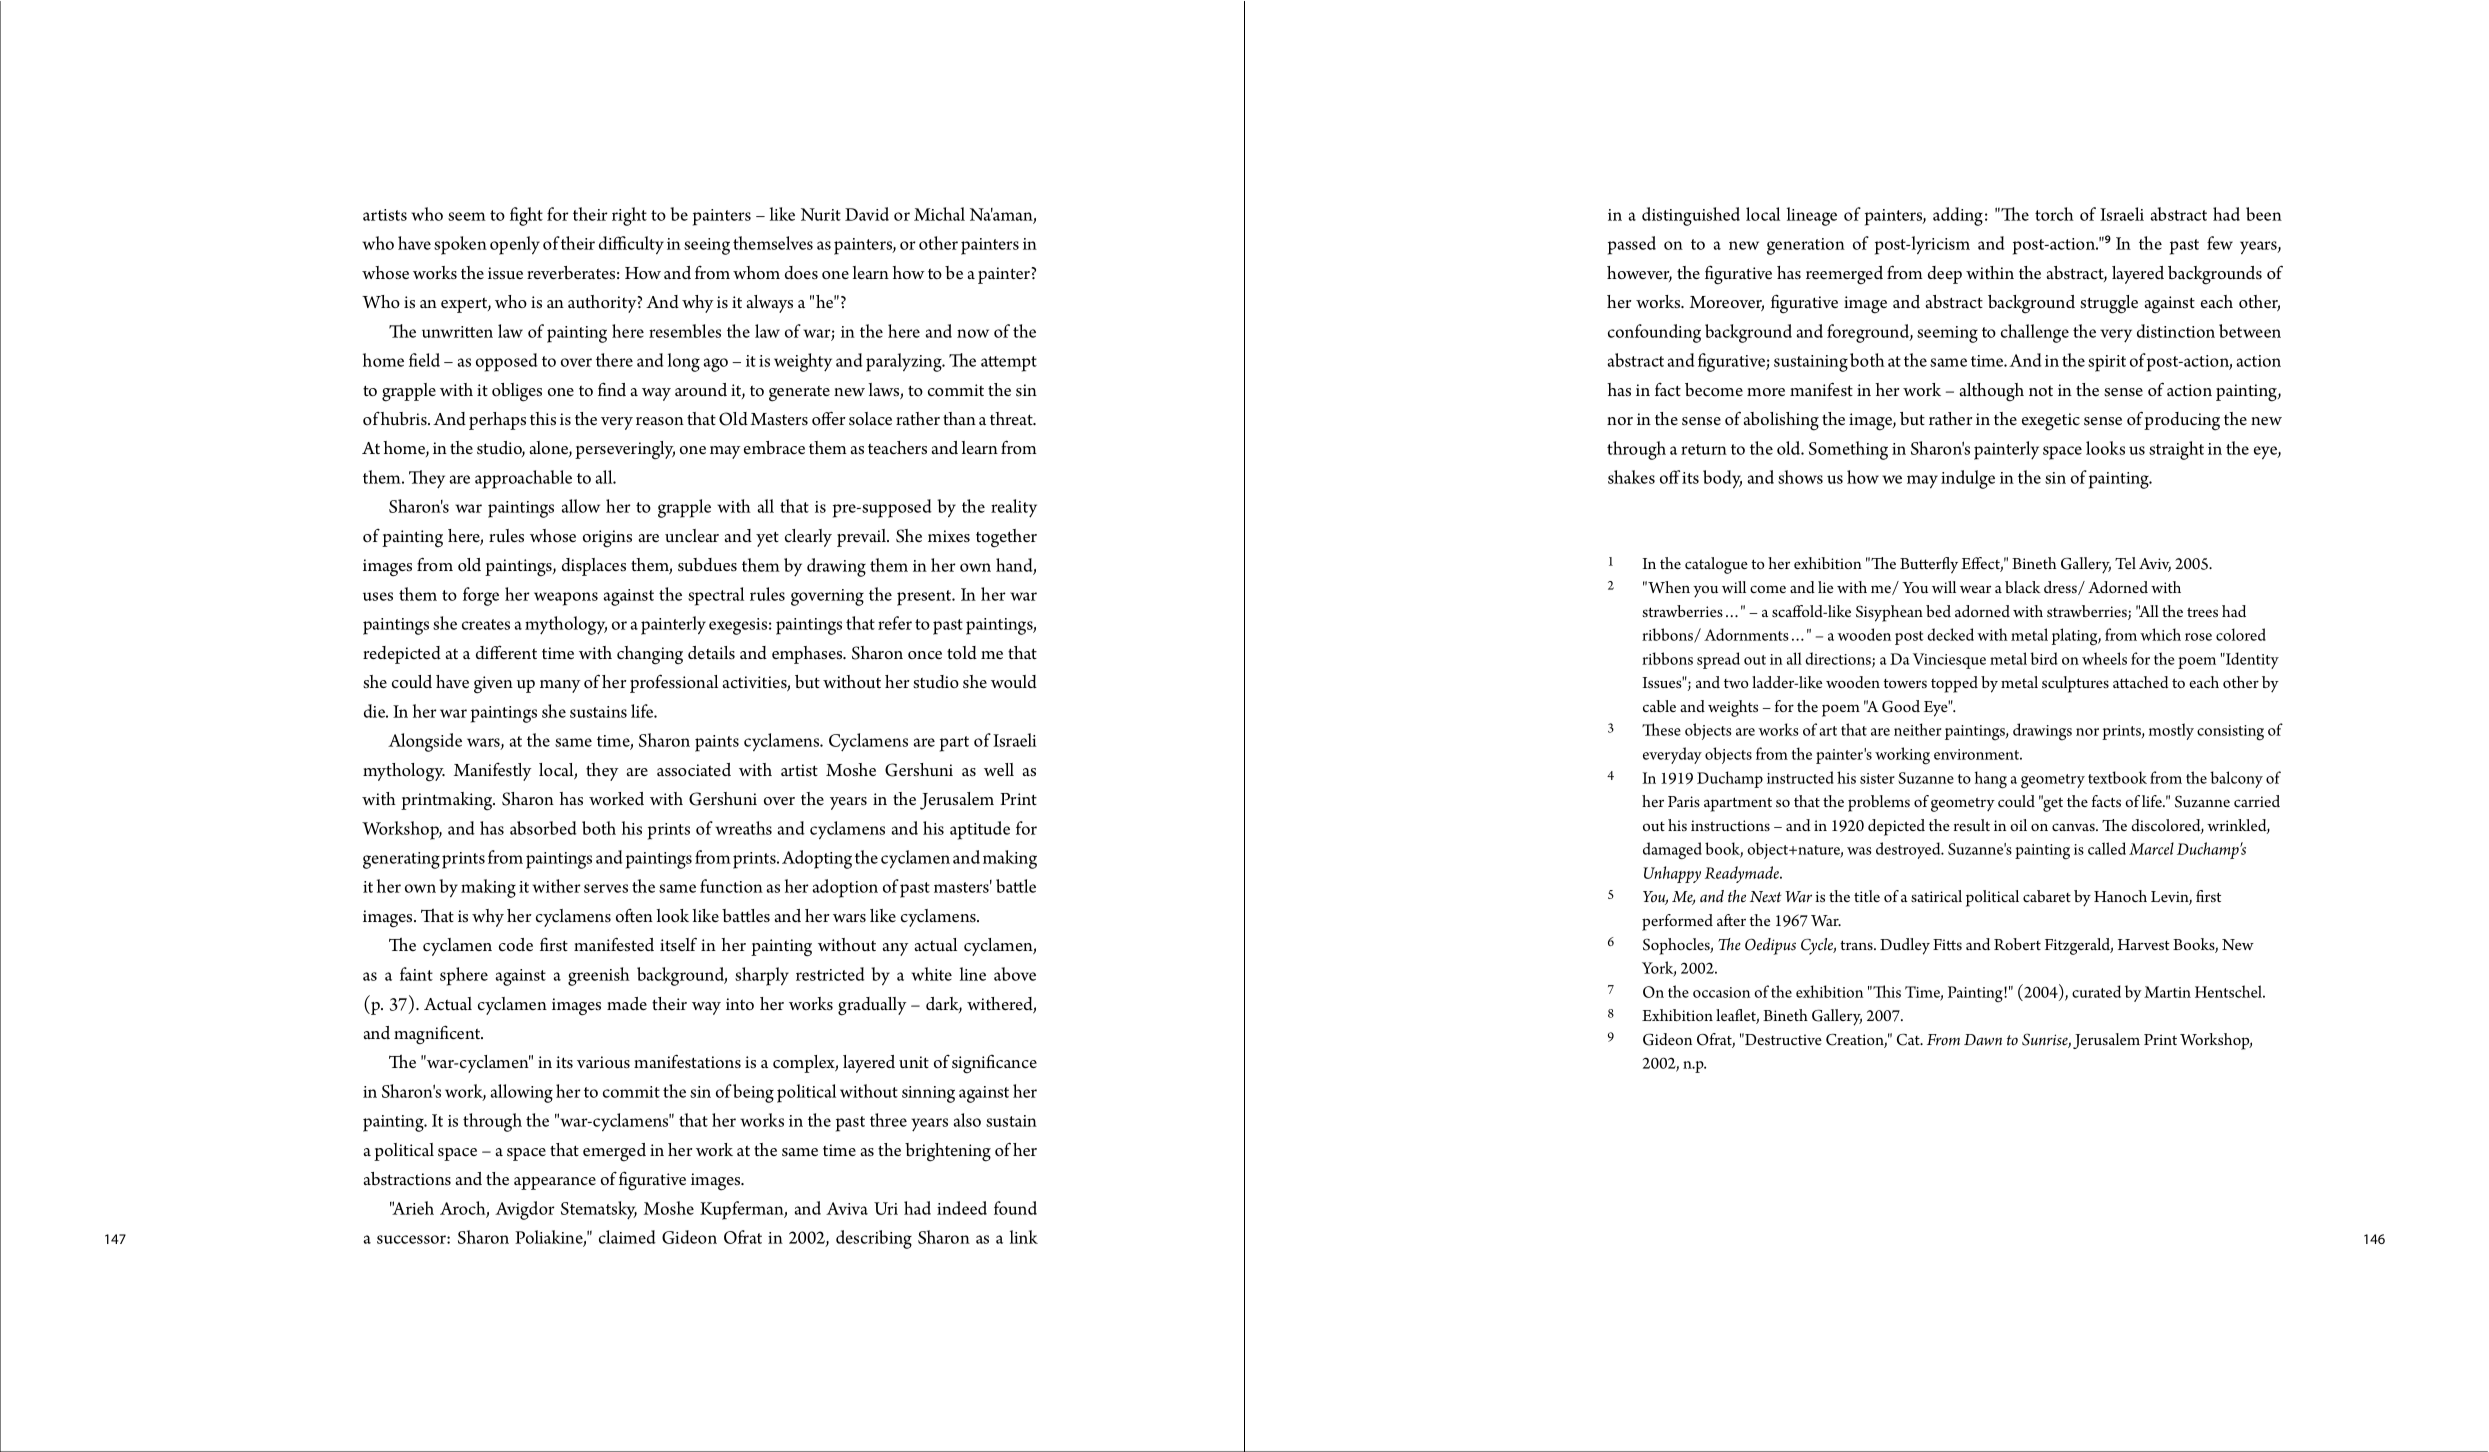 The image size is (2489, 1452). Describe the element at coordinates (1632, 245) in the screenshot. I see `passed` at that location.
